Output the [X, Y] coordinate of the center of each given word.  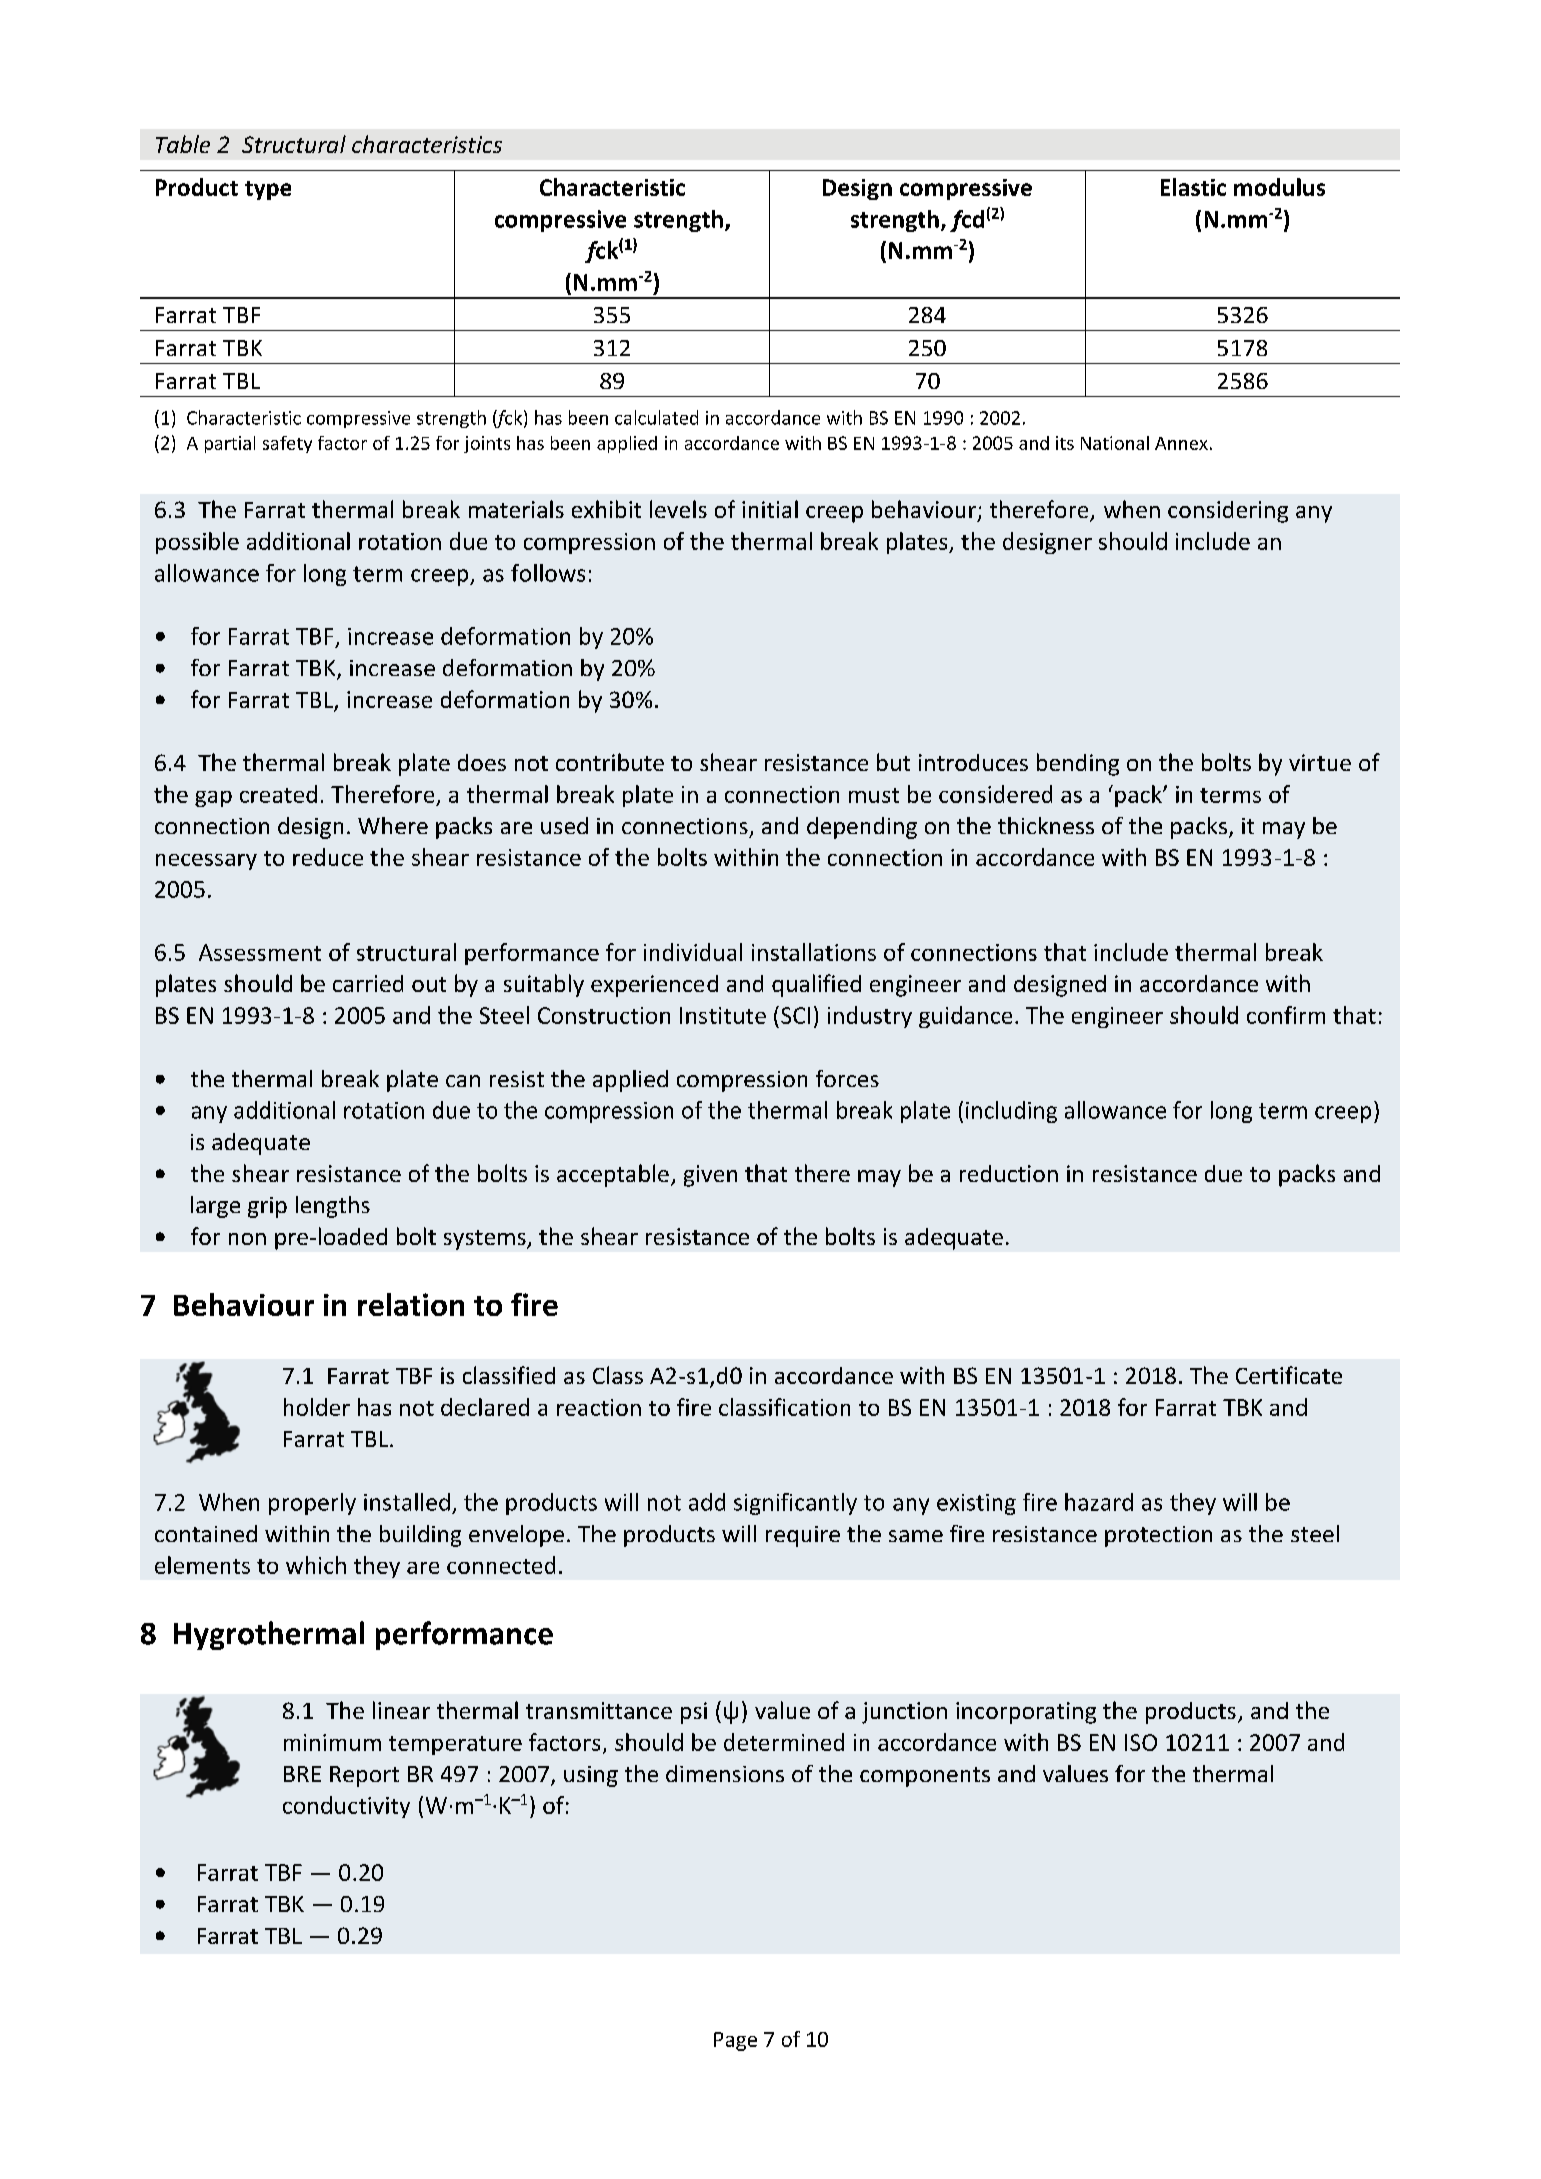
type [268, 190]
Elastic [1193, 187]
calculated [656, 417]
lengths [333, 1207]
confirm [1286, 1015]
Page [735, 2041]
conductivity [346, 1807]
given [710, 1176]
